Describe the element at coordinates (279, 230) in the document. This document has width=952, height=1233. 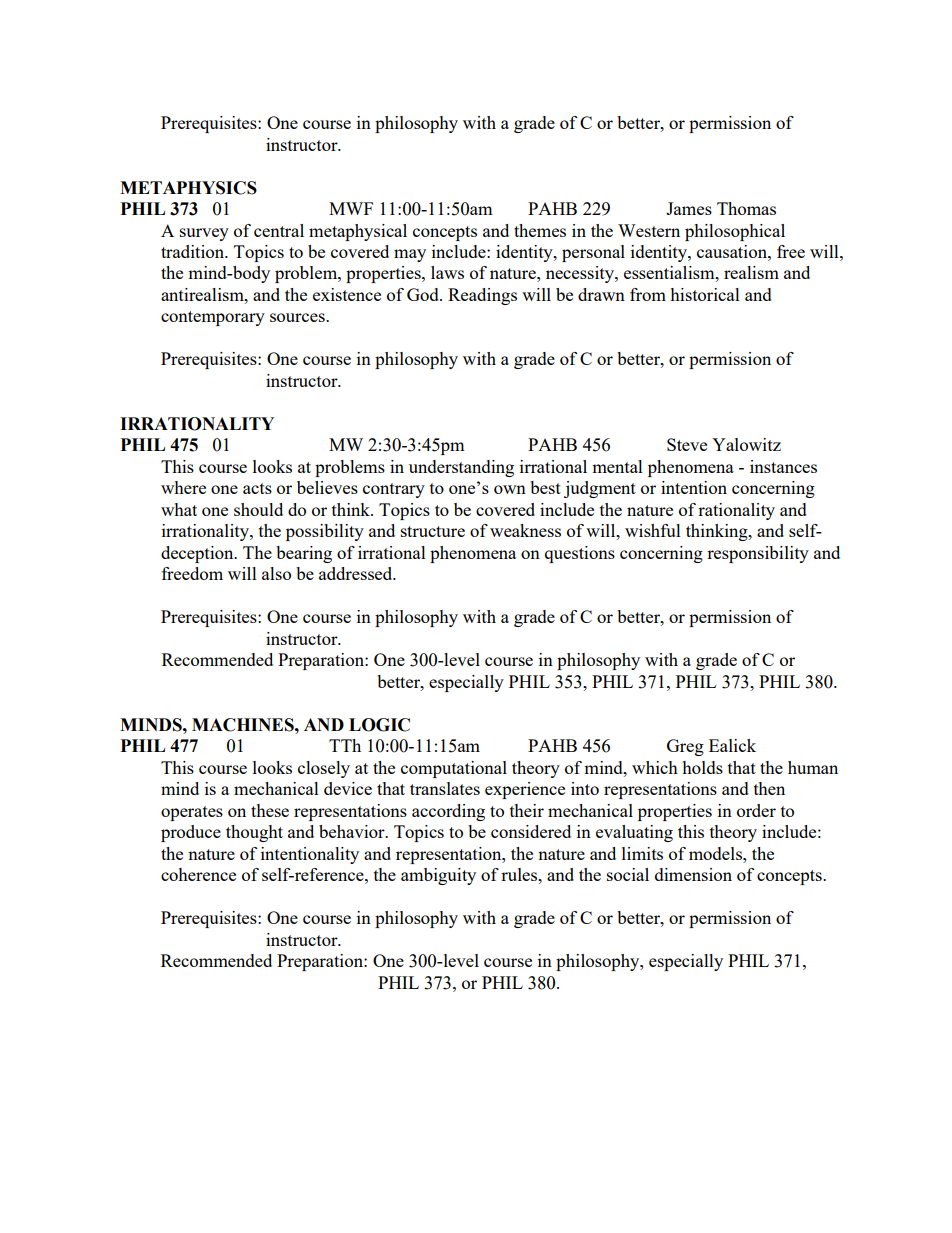
I see `central` at that location.
